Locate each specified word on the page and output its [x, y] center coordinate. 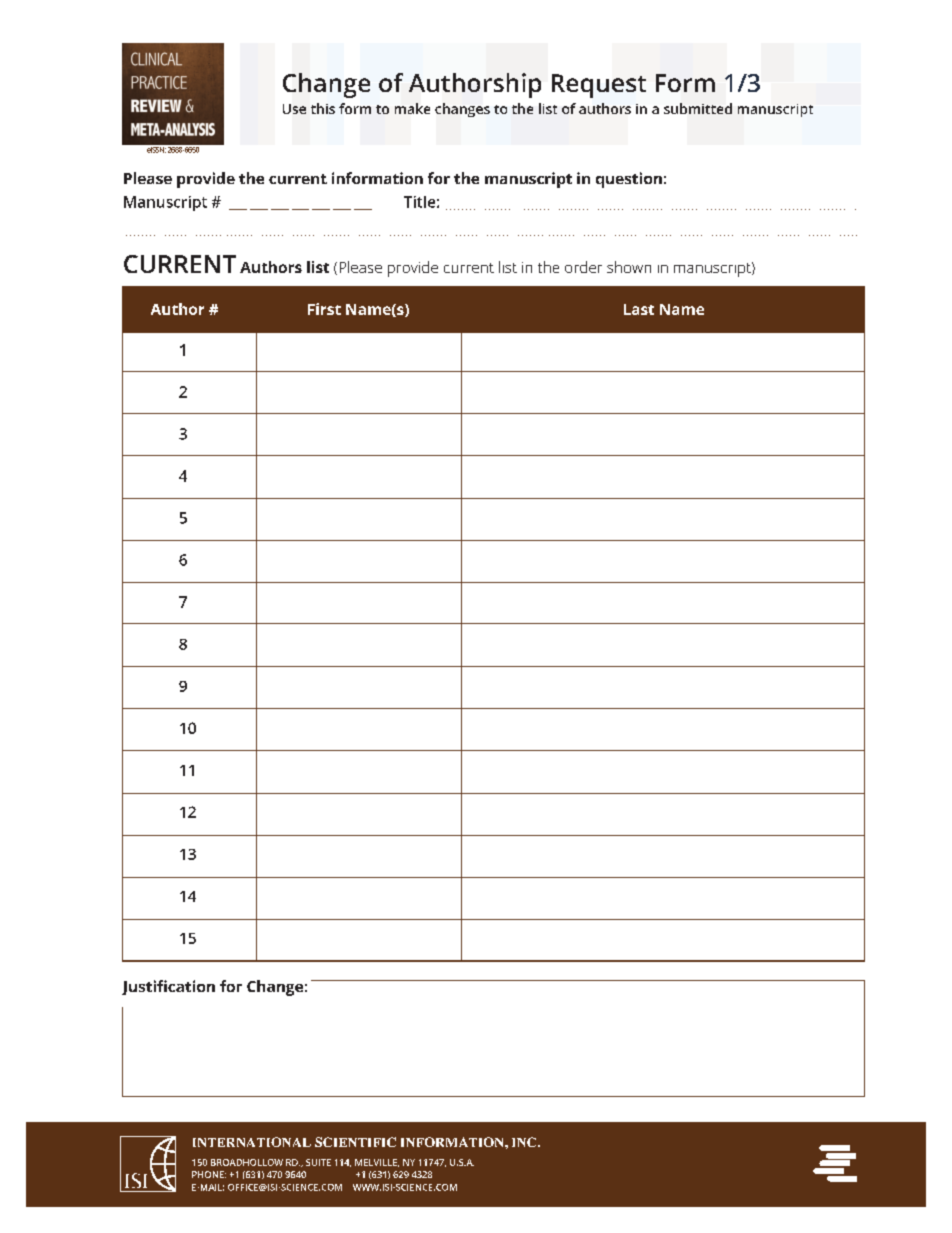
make [412, 108]
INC [525, 1142]
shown [629, 267]
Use [294, 109]
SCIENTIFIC [355, 1142]
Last [639, 309]
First [324, 309]
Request [599, 86]
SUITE [318, 1162]
